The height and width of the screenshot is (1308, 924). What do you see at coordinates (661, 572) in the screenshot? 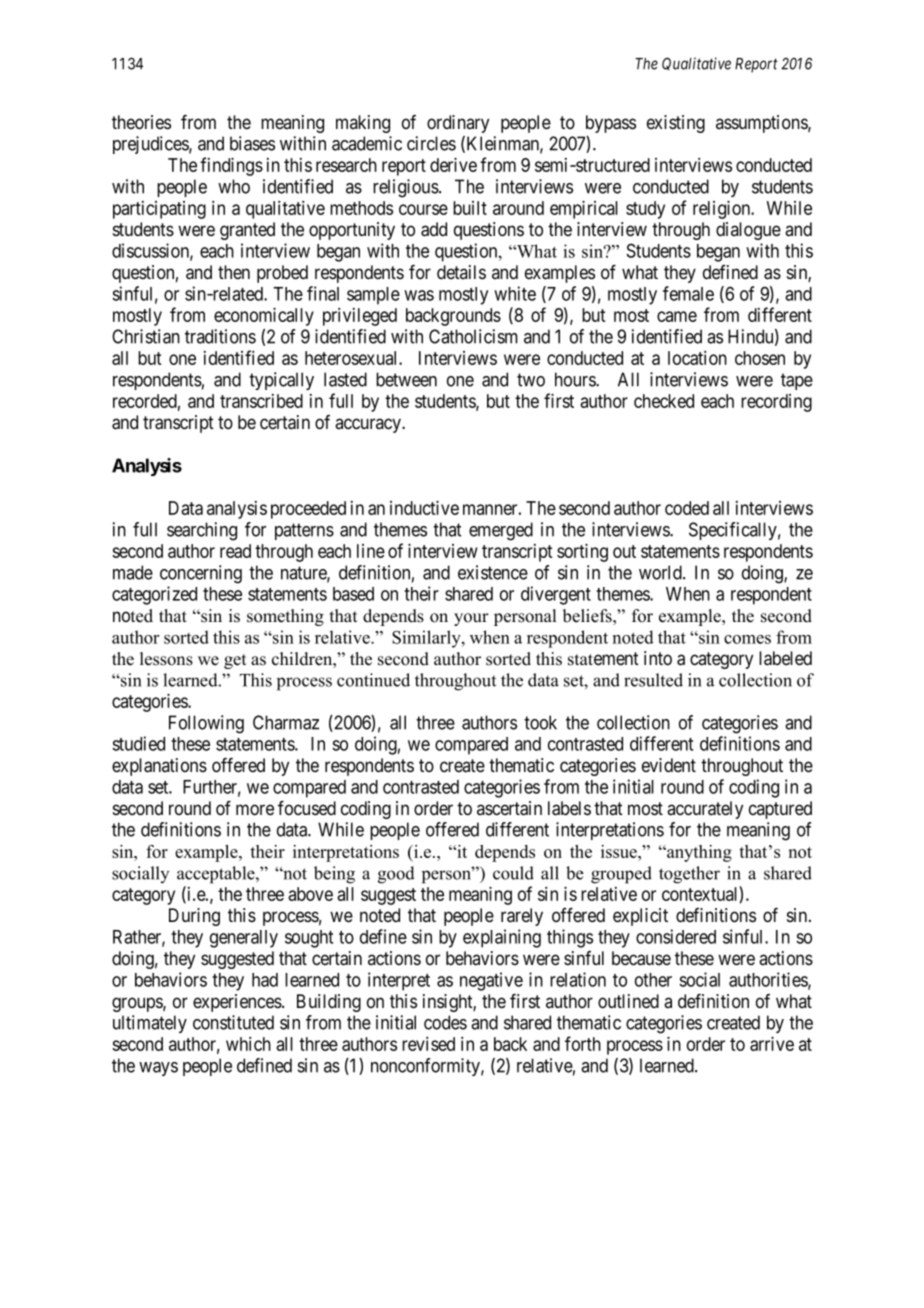
I see `world` at bounding box center [661, 572].
